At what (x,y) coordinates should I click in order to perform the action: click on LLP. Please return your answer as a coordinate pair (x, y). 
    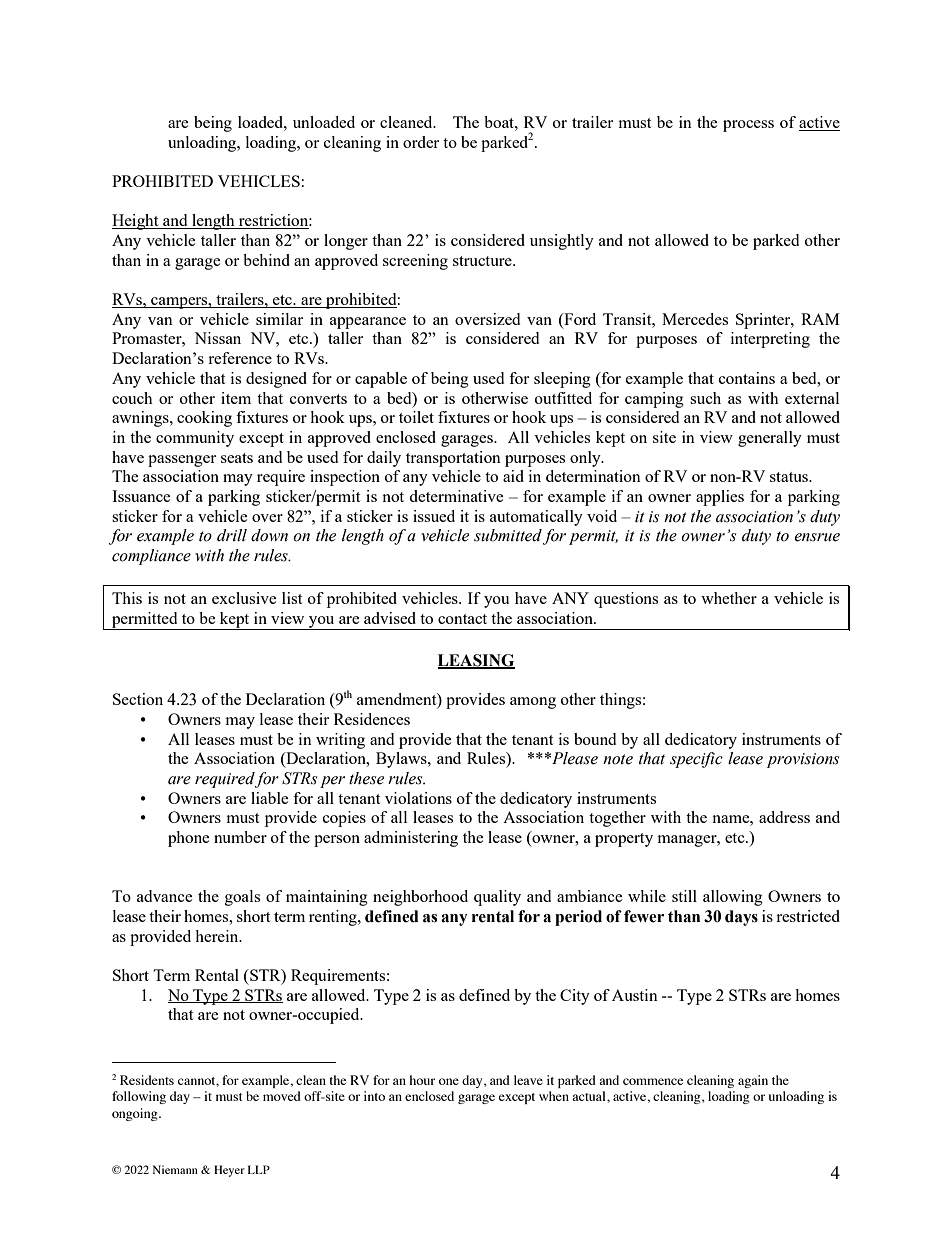
    Looking at the image, I should click on (259, 1169).
